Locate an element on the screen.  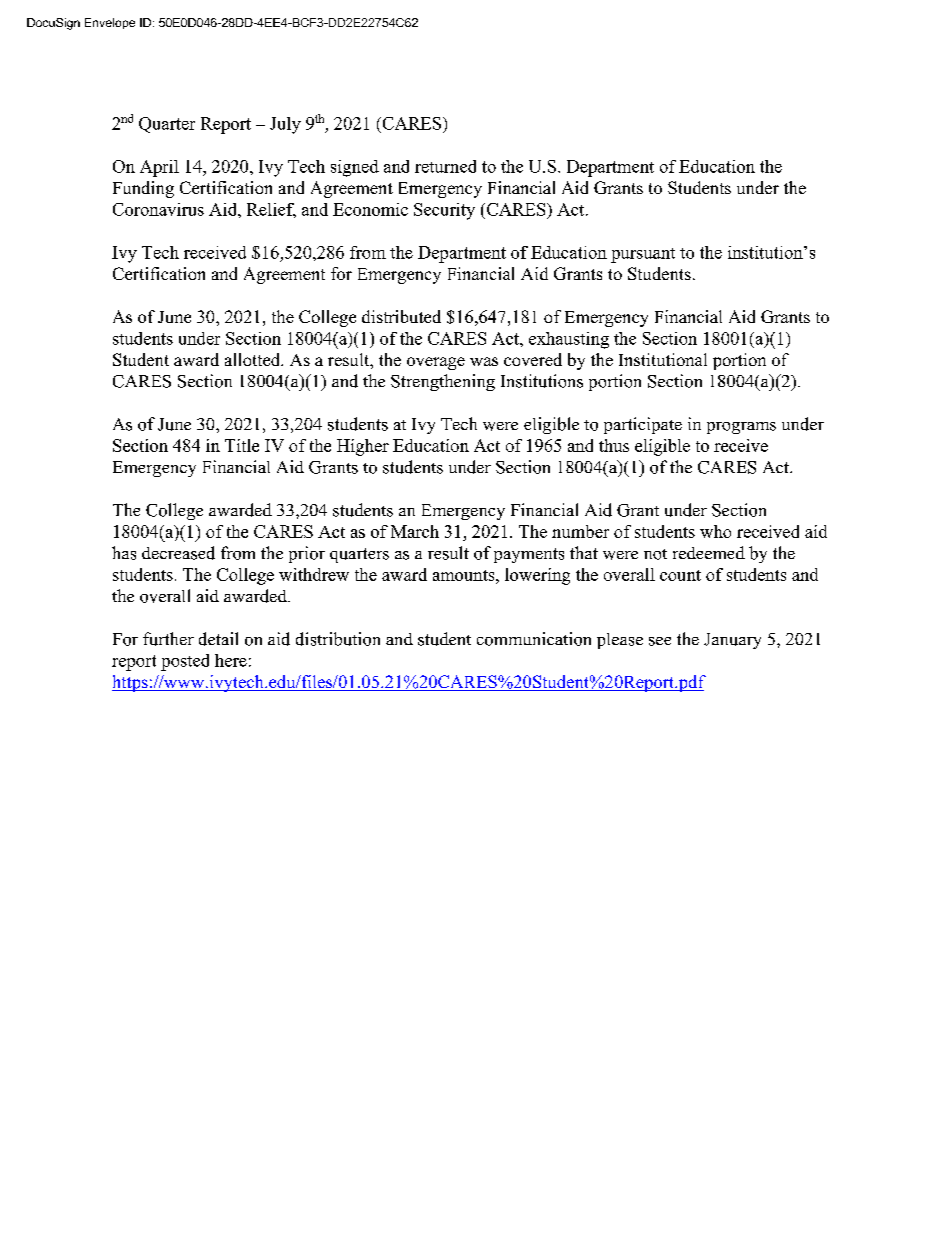
Title is located at coordinates (242, 445).
